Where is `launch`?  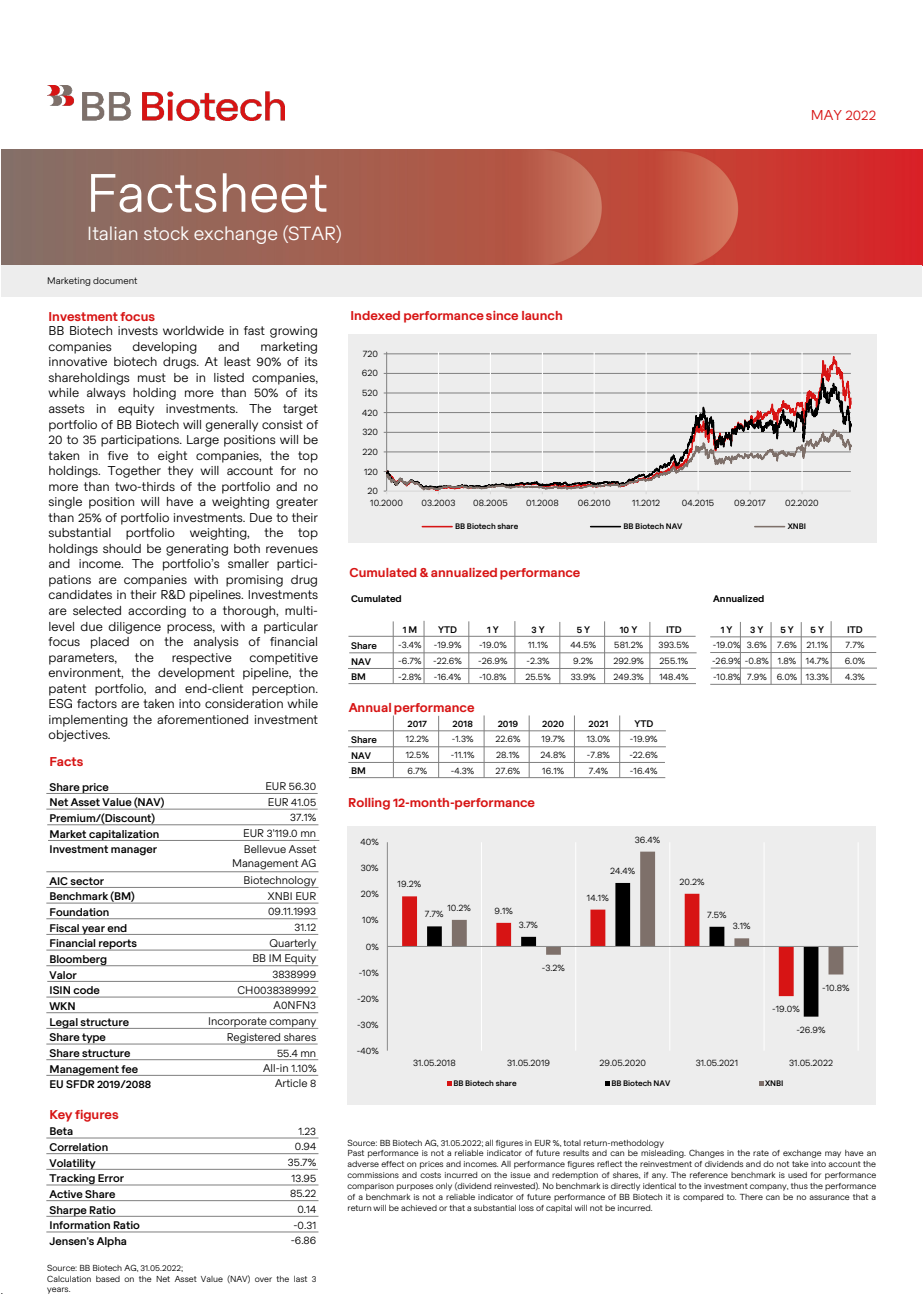
launch is located at coordinates (542, 315).
